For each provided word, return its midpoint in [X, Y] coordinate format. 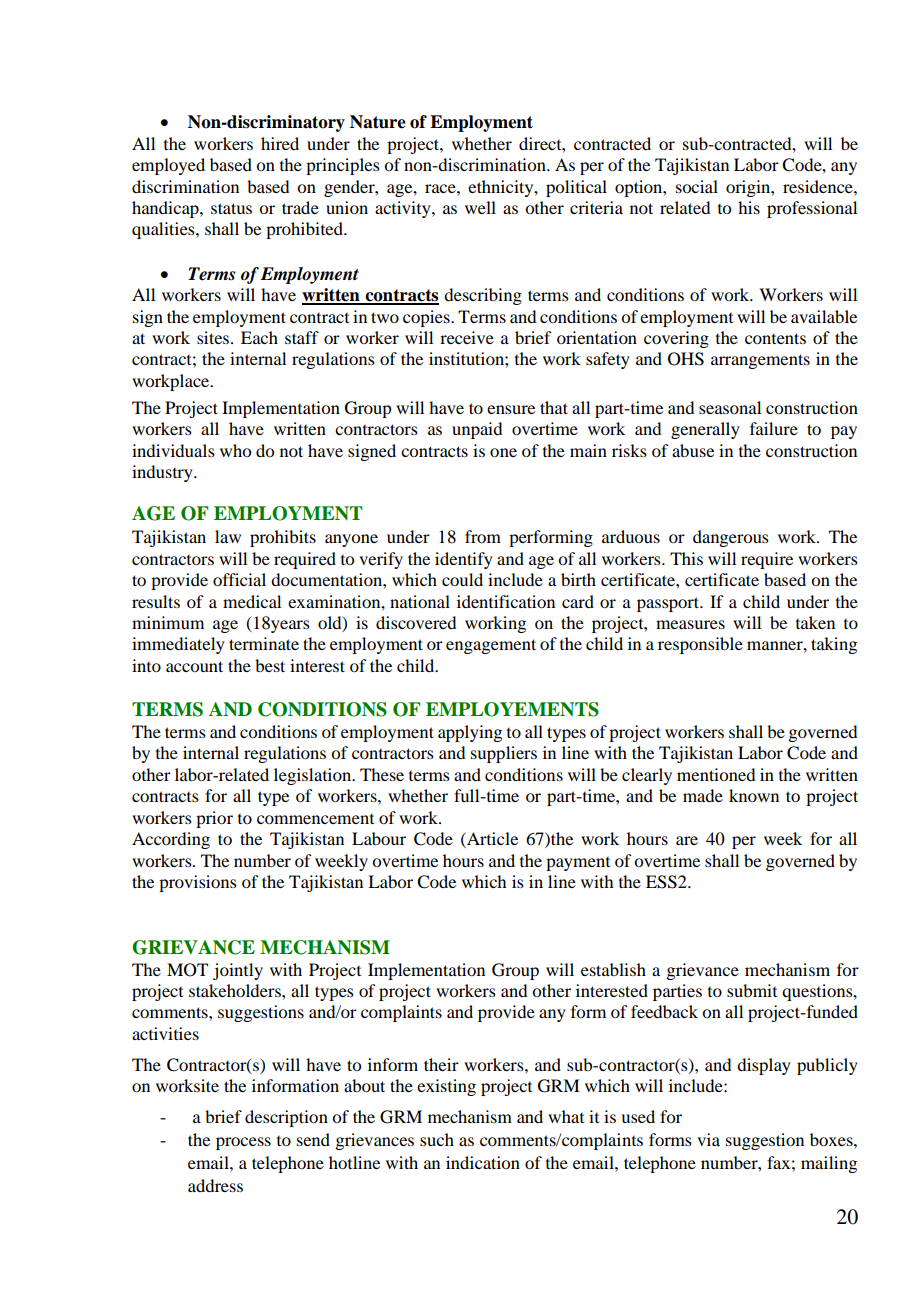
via [708, 1139]
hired [280, 143]
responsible [700, 645]
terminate [264, 643]
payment [578, 864]
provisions [198, 883]
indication [483, 1162]
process [243, 1143]
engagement [491, 646]
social [697, 186]
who [235, 450]
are [687, 840]
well [480, 207]
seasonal [730, 407]
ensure [511, 409]
